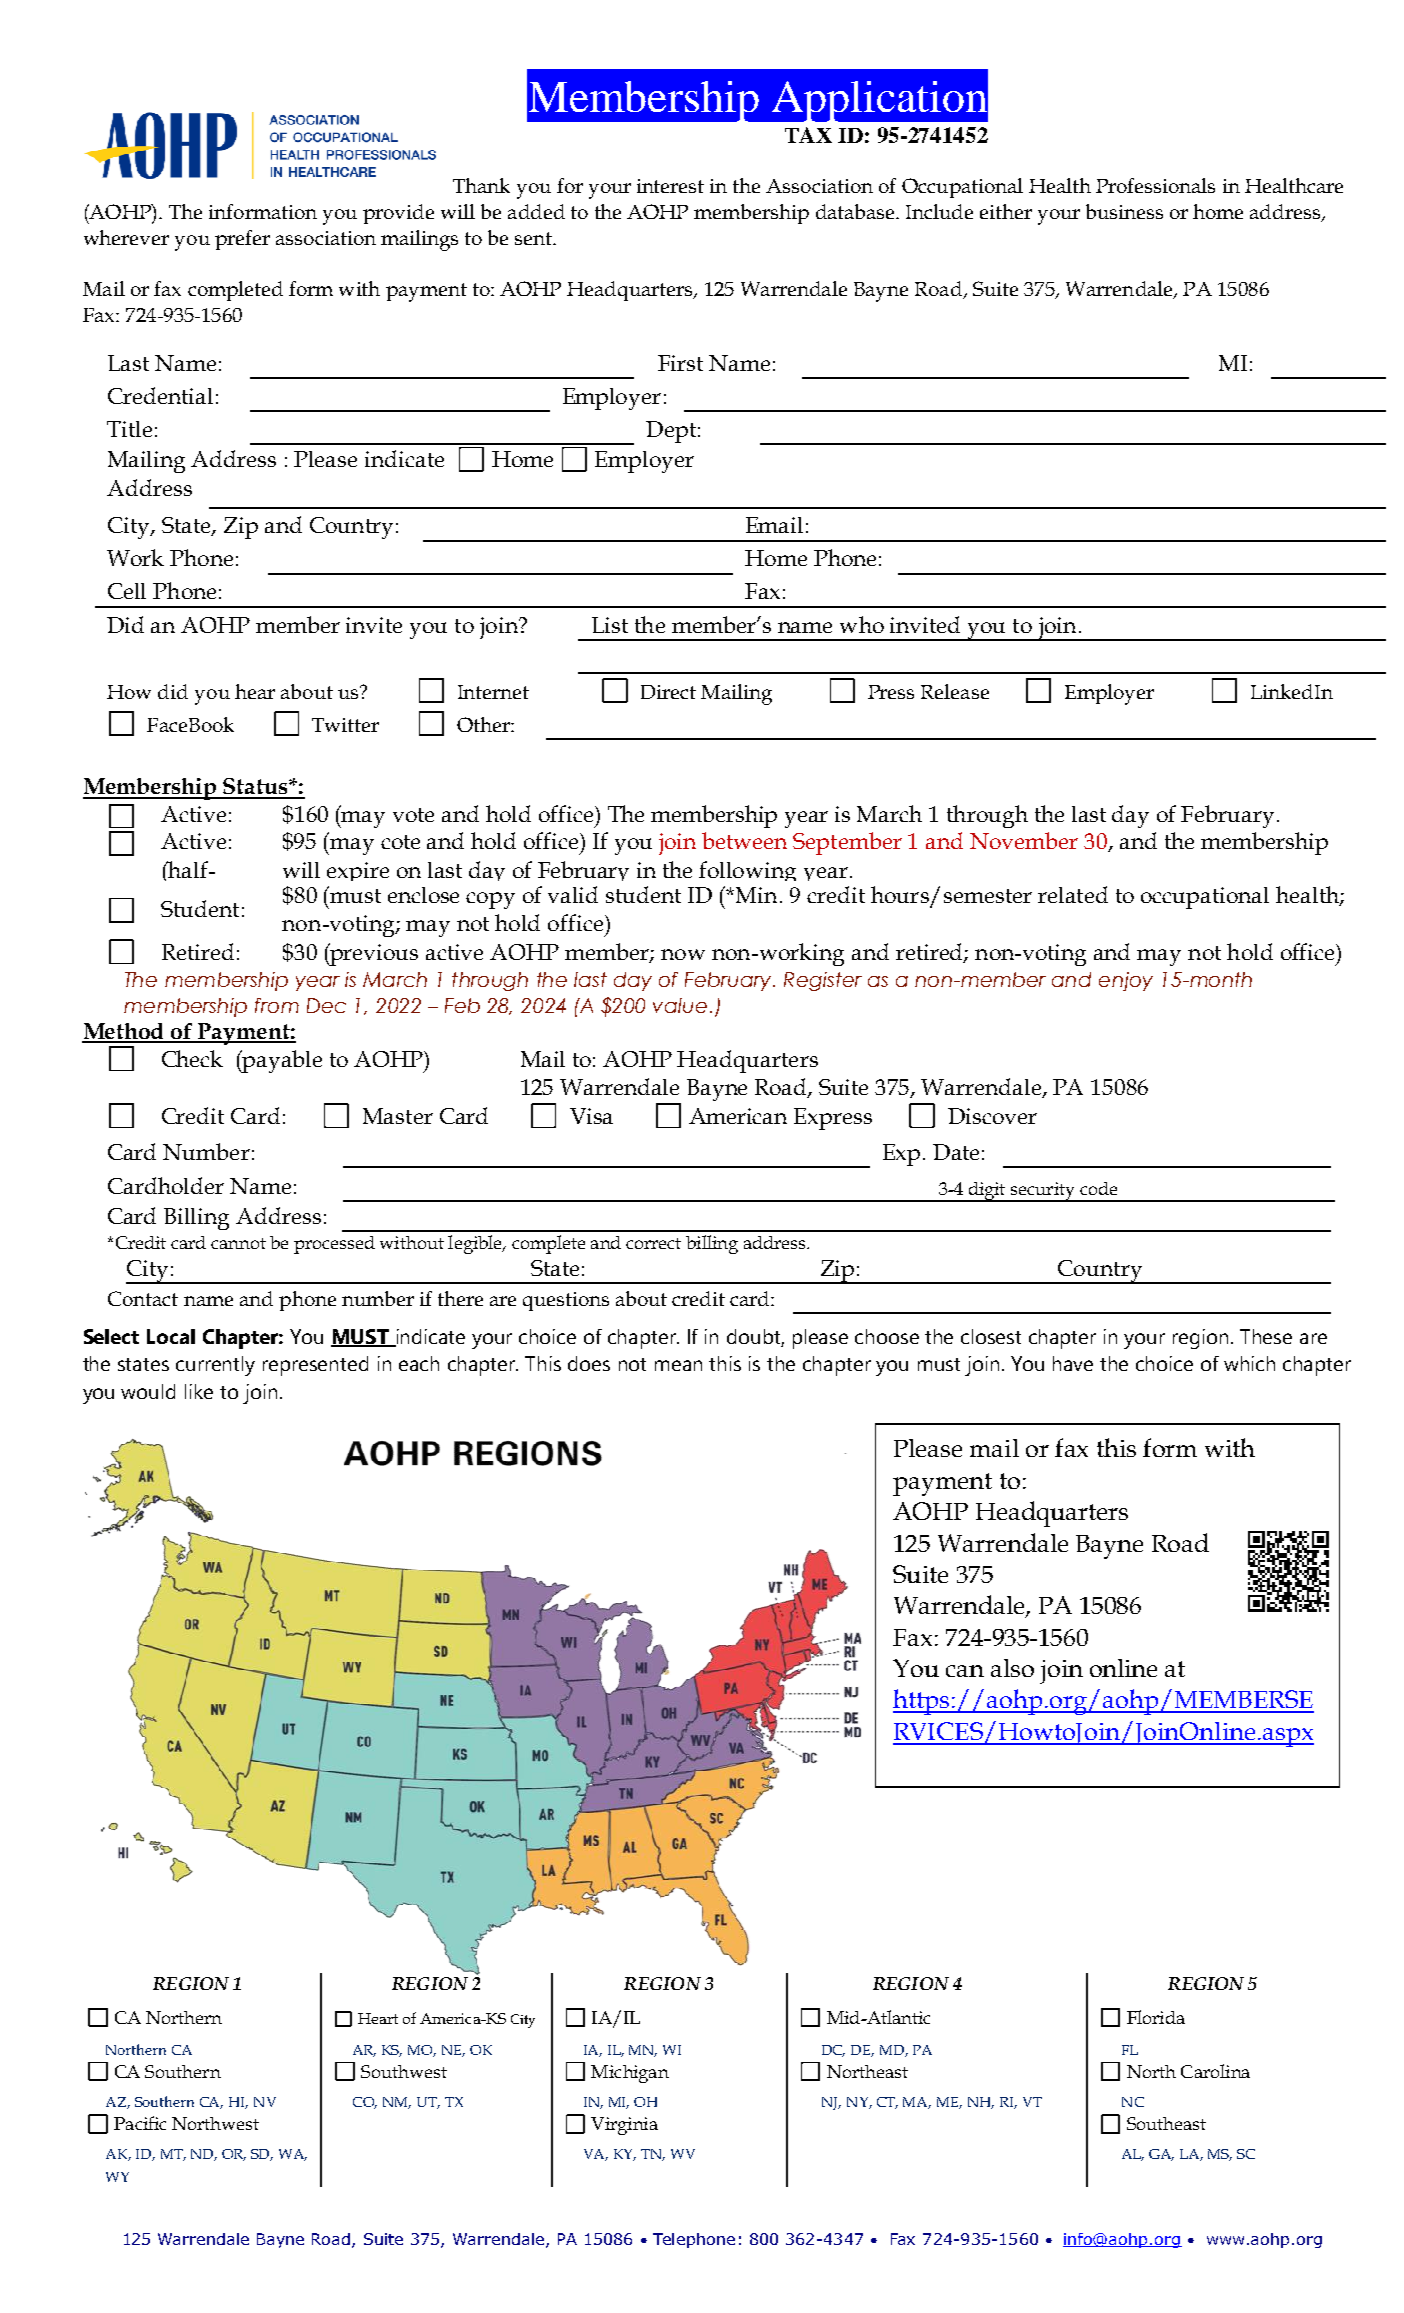  I want to click on enjoy, so click(1126, 981).
